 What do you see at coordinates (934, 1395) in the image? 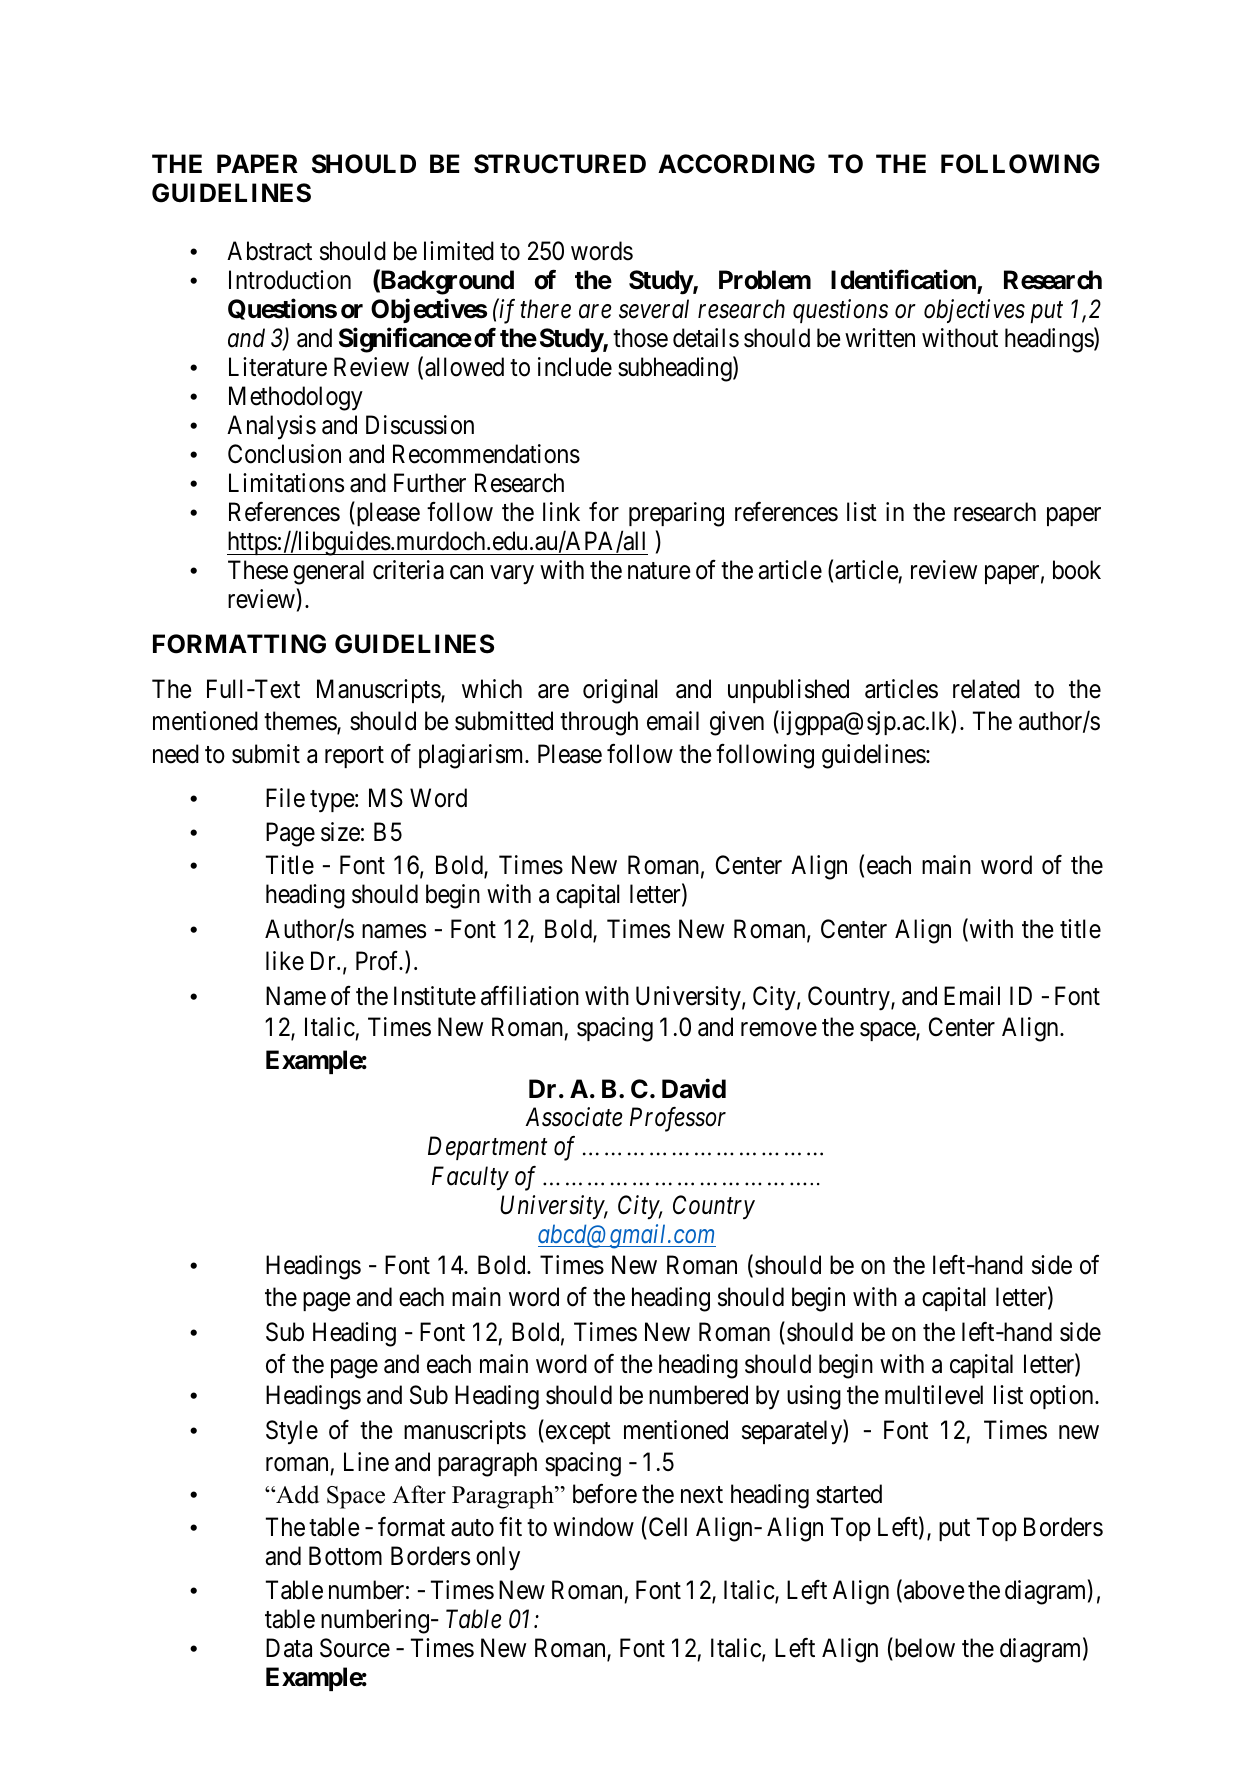
I see `multilevel` at bounding box center [934, 1395].
